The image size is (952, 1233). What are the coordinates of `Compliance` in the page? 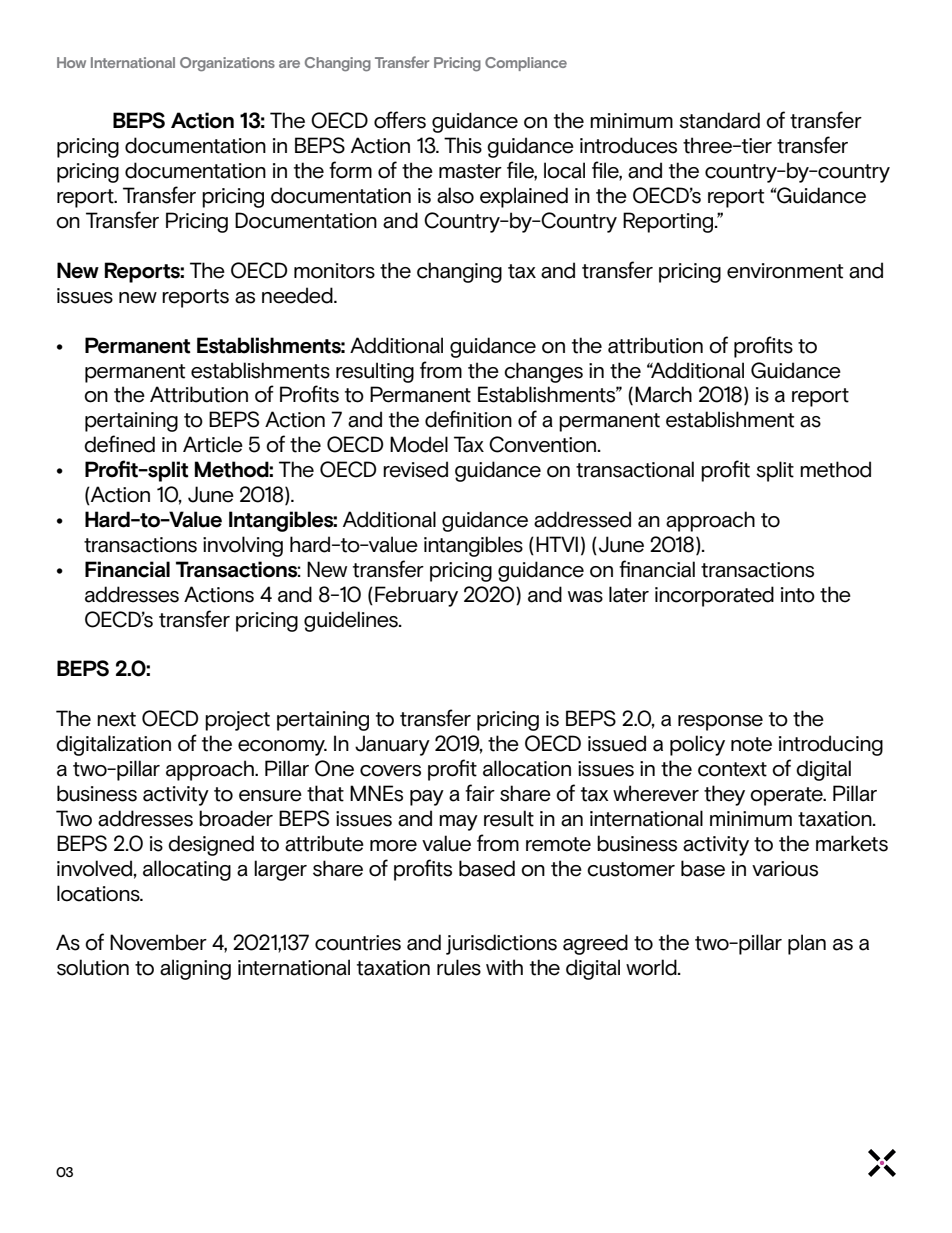 It's located at (526, 64).
